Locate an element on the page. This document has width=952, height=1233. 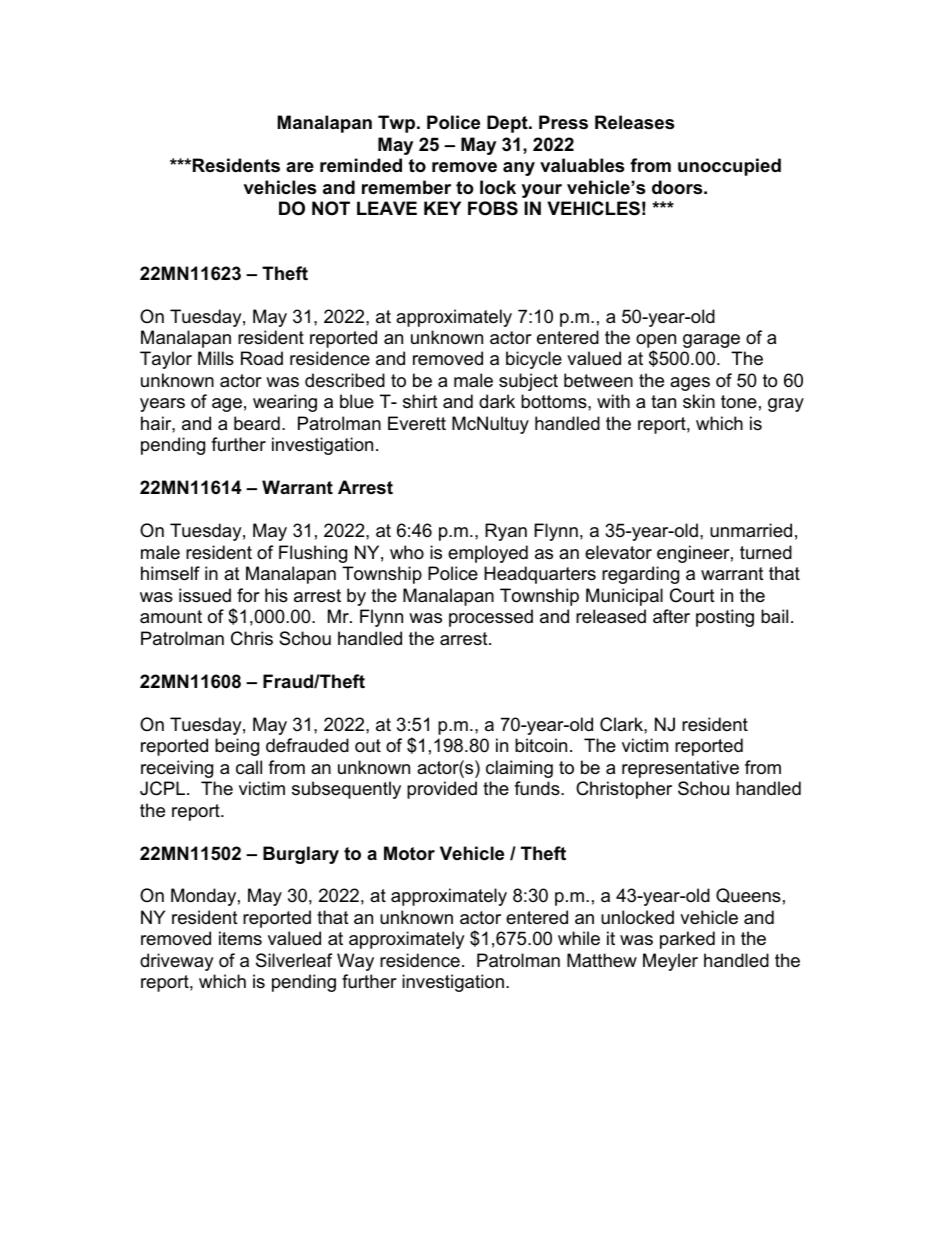
skin is located at coordinates (699, 401).
